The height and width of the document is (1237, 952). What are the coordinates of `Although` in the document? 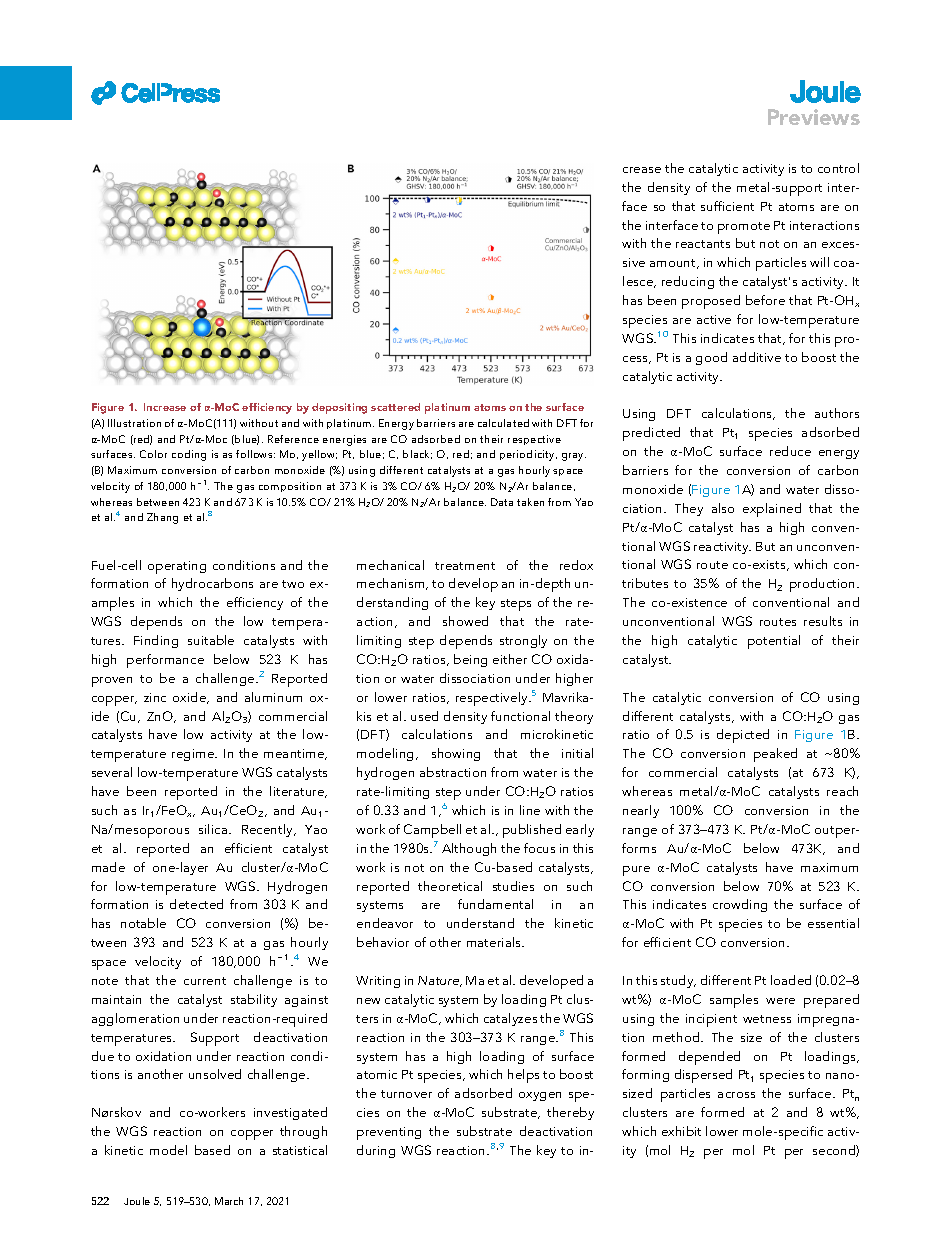 It's located at (469, 849).
